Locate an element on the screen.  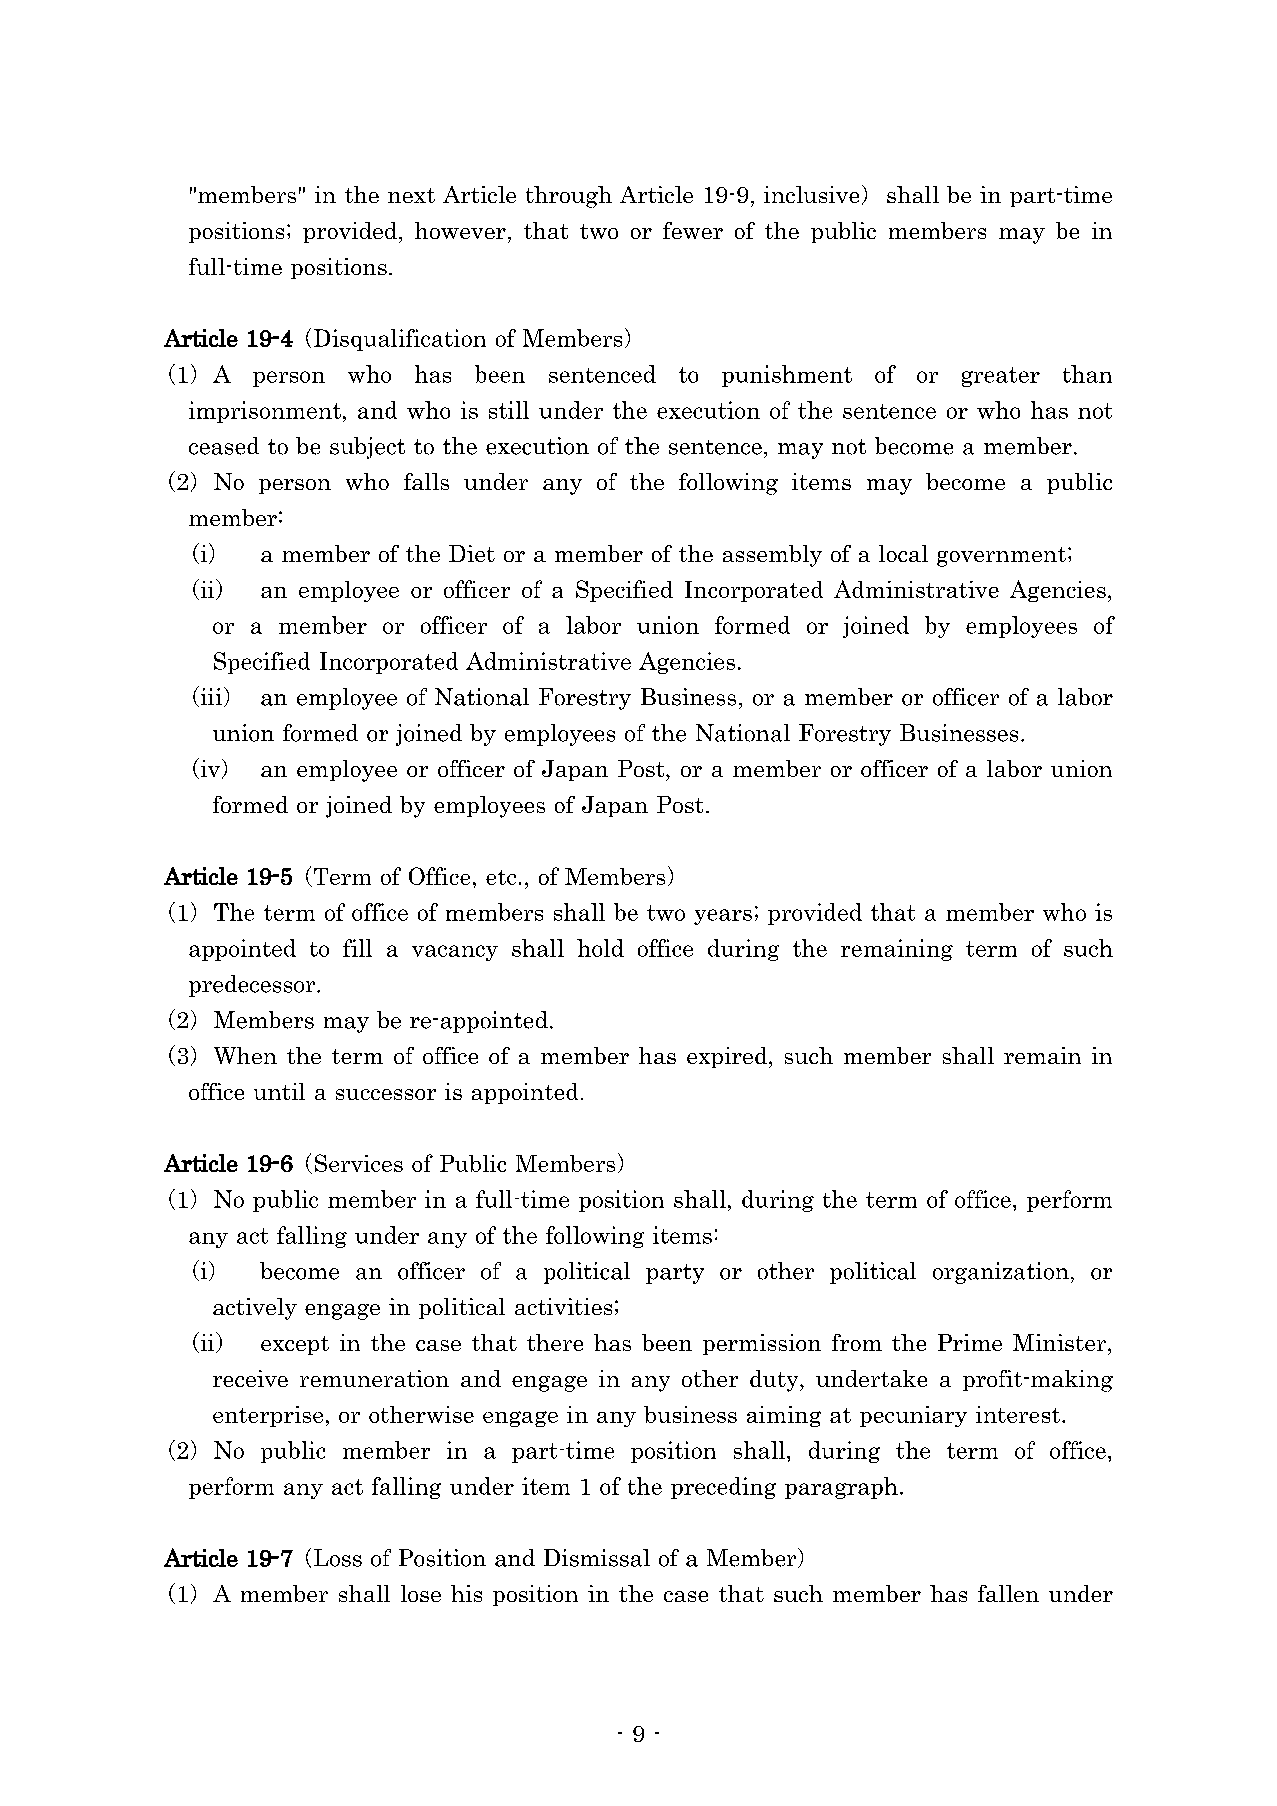
next is located at coordinates (411, 195).
